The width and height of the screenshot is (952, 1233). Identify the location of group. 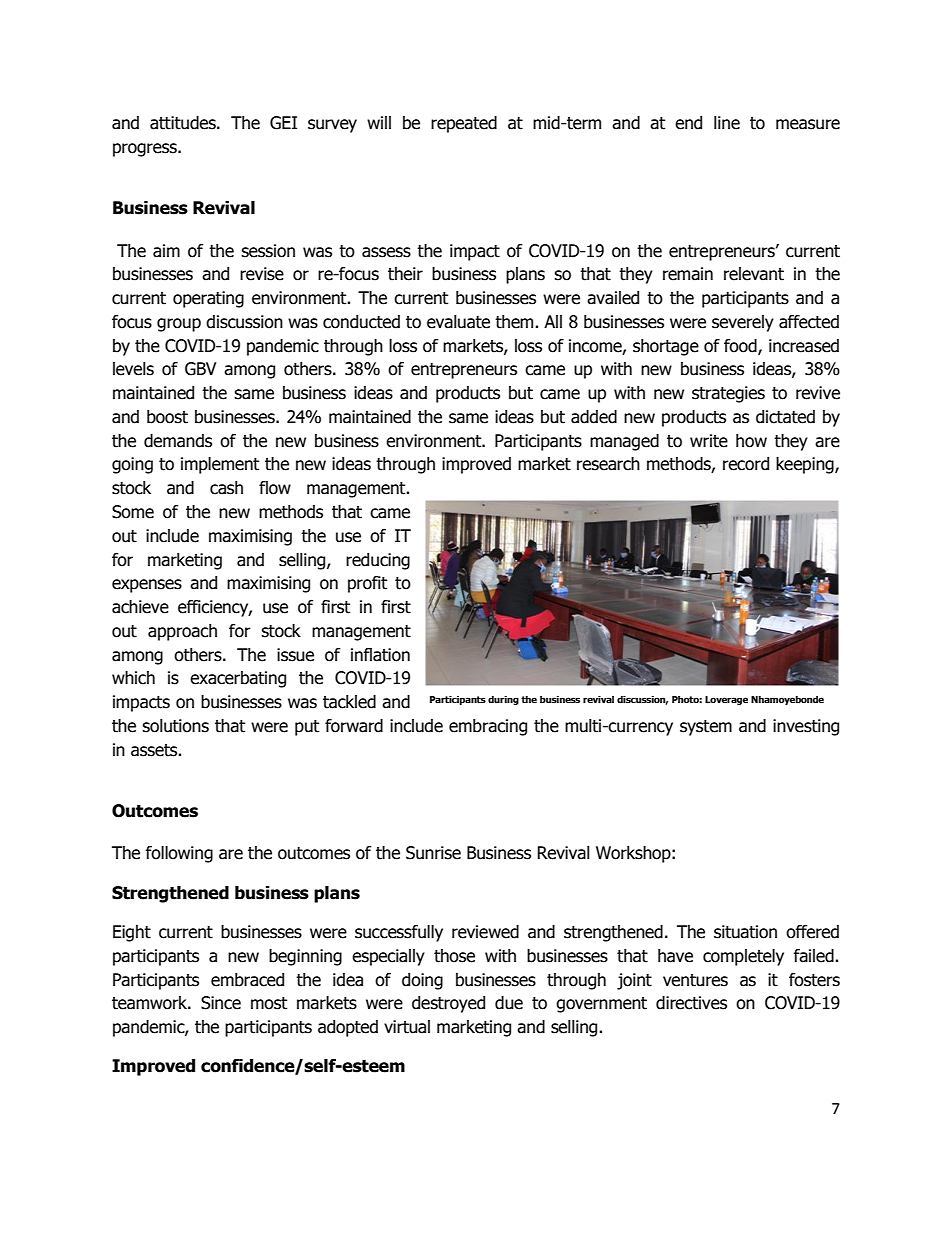
(179, 325).
